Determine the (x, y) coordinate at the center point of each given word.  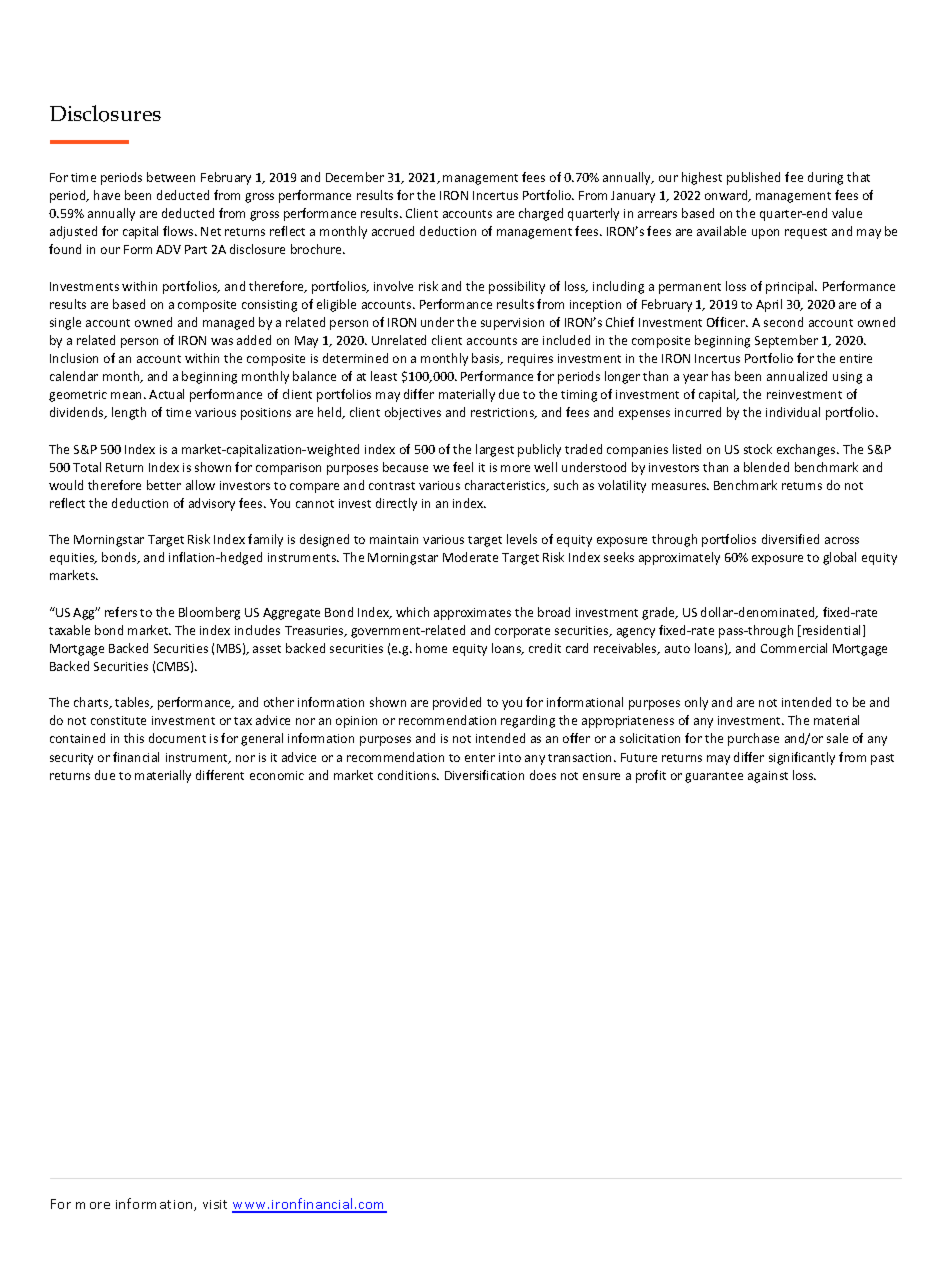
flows (179, 231)
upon (765, 234)
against (768, 777)
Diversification (484, 775)
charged (541, 214)
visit (215, 1204)
